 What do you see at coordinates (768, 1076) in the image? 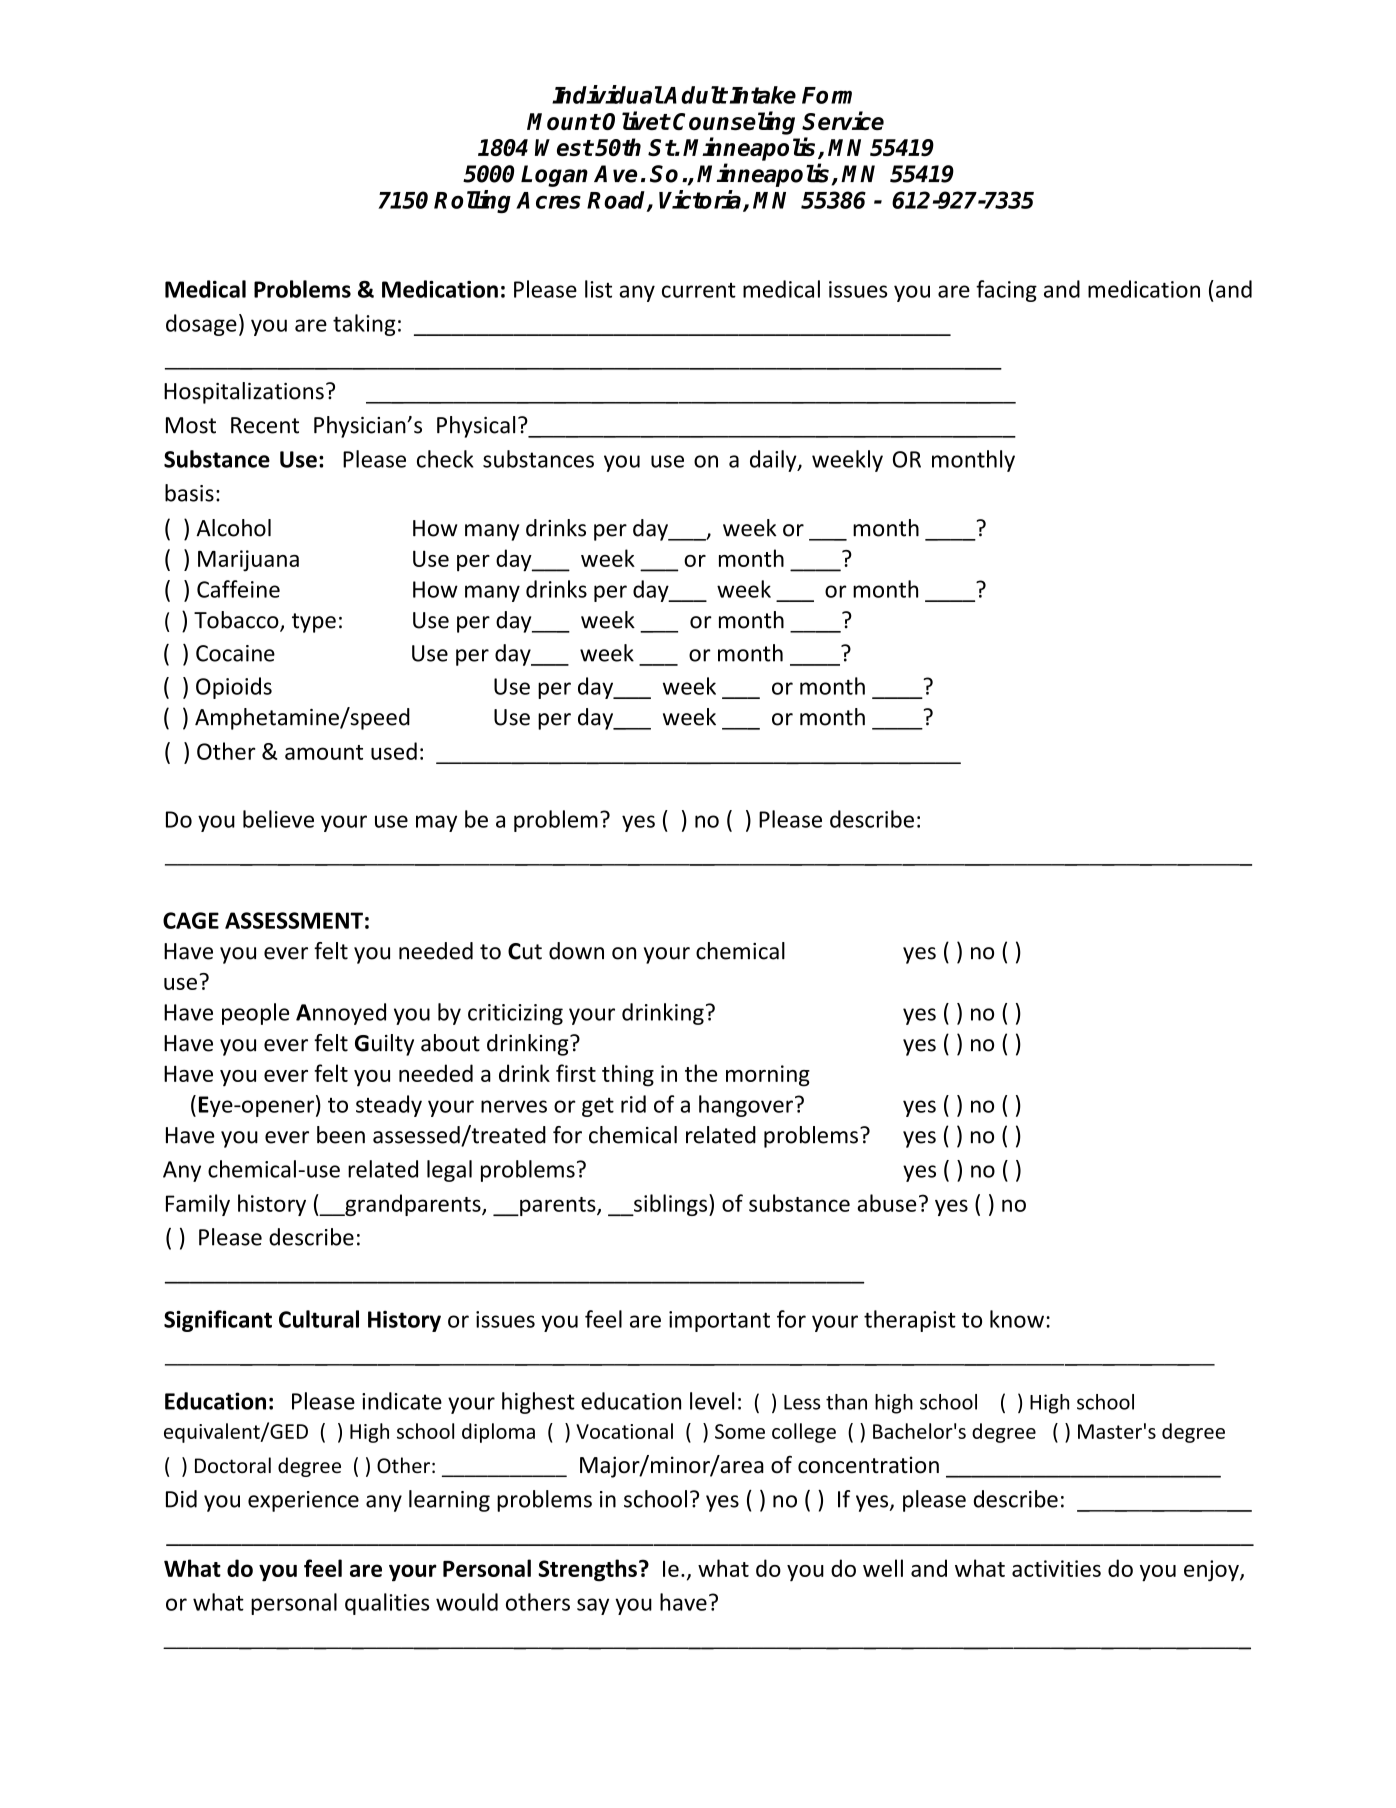
I see `morning` at bounding box center [768, 1076].
